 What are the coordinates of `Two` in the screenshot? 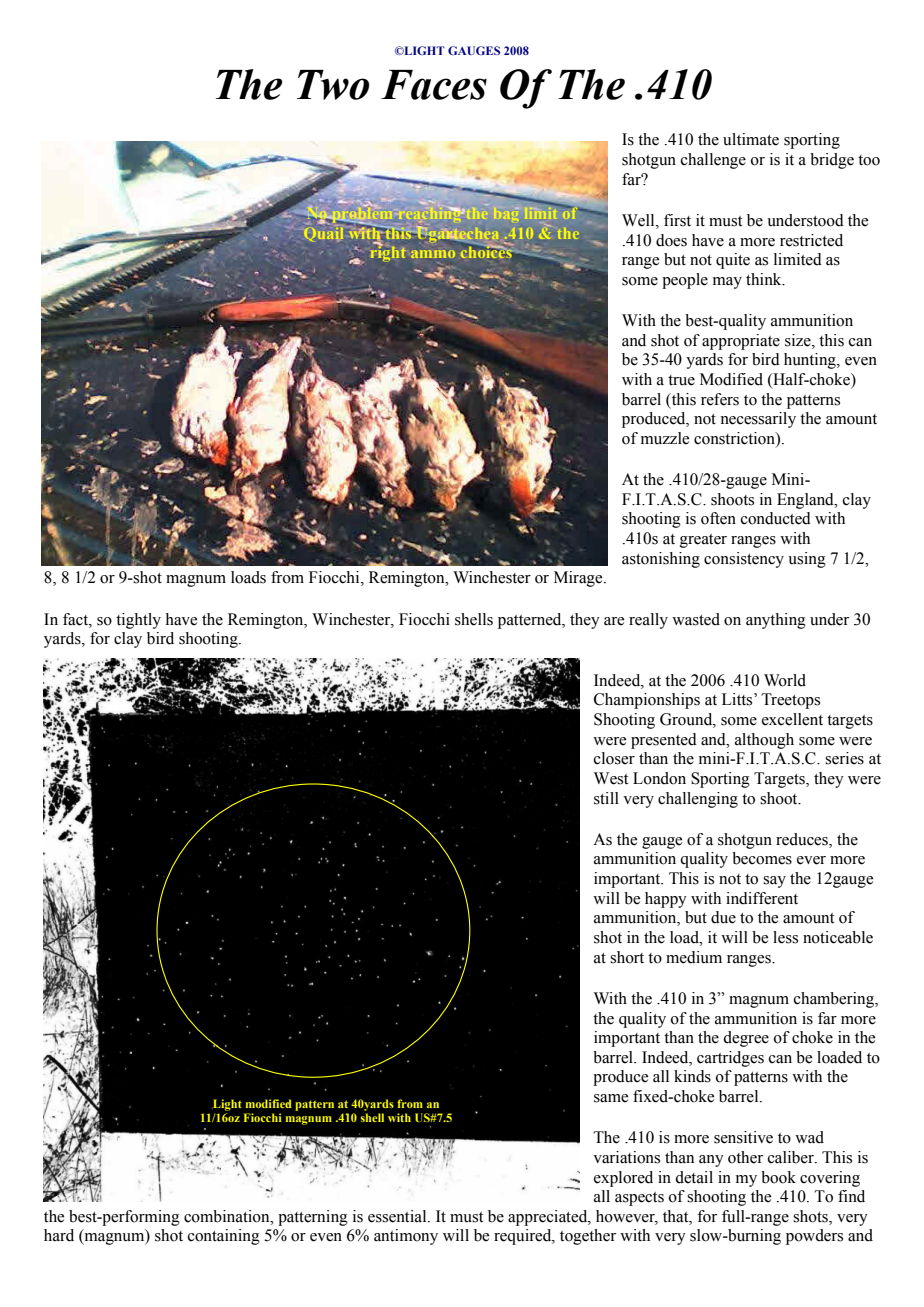 It's located at (333, 85).
